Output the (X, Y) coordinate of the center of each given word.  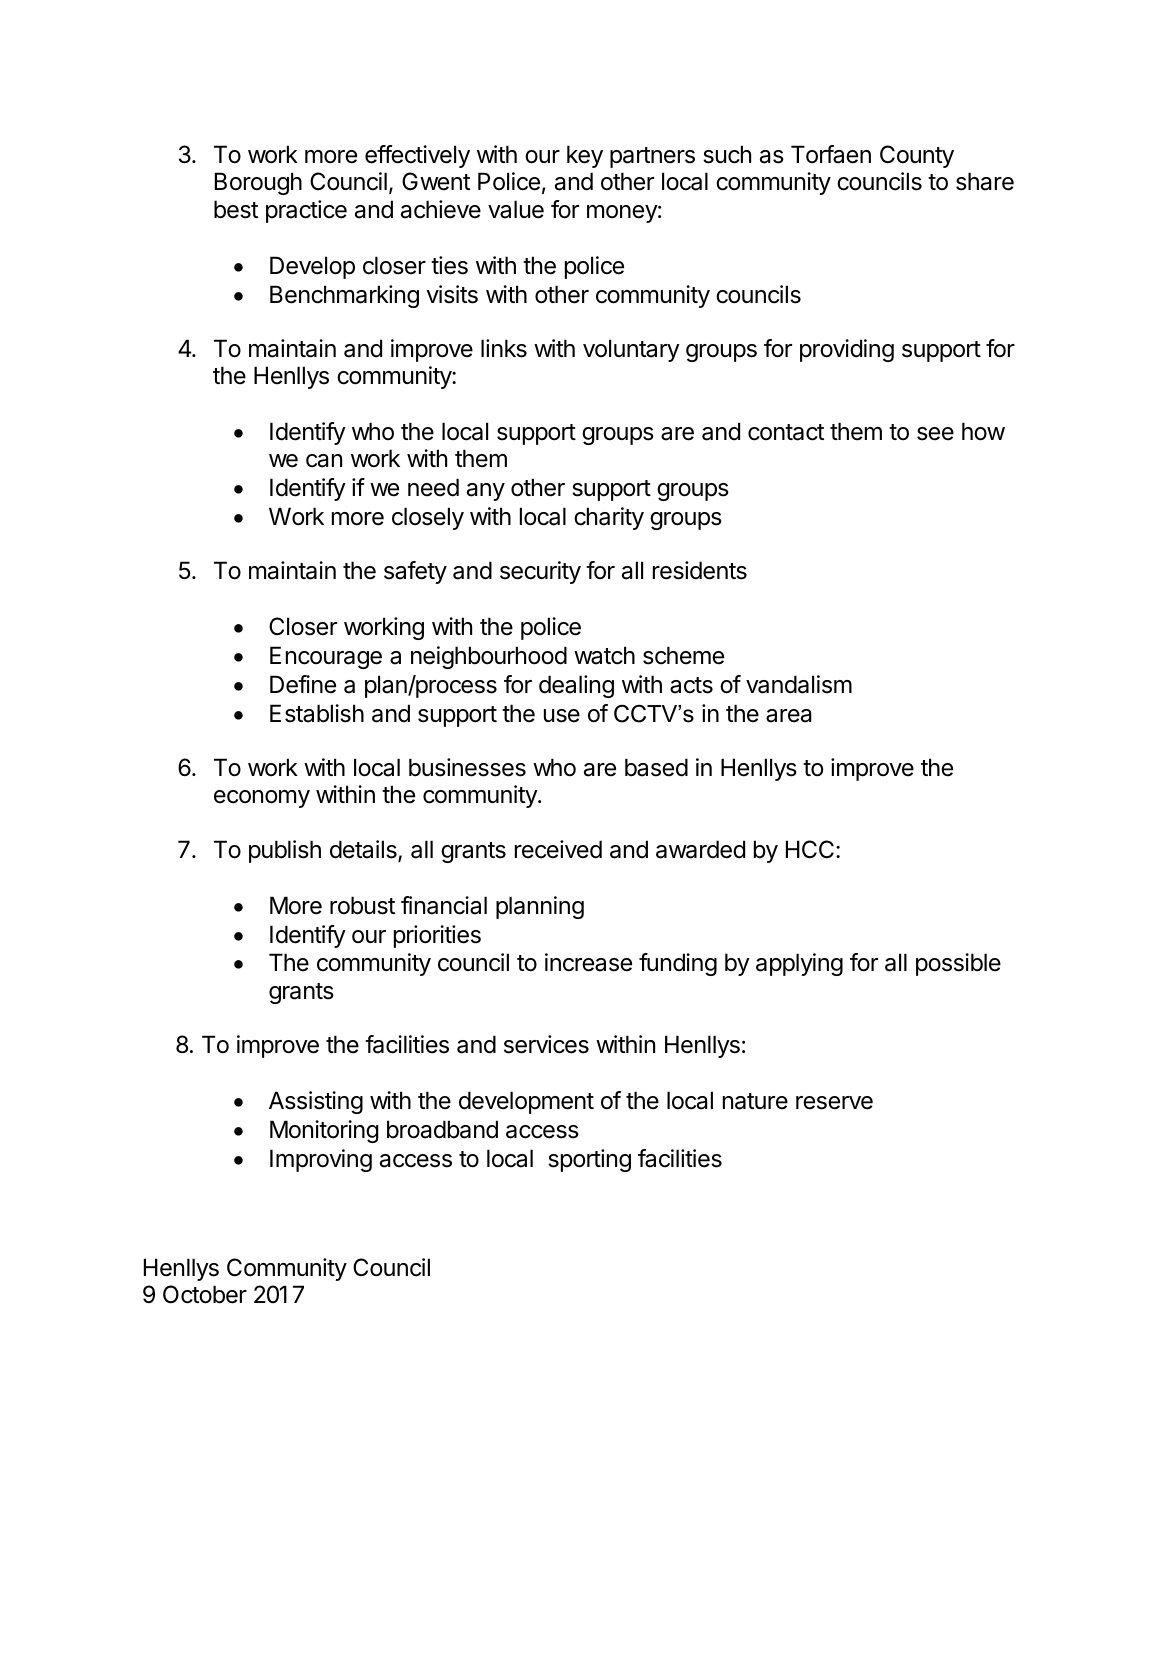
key (585, 156)
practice (306, 211)
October (205, 1294)
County (917, 156)
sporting (589, 1160)
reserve (834, 1103)
